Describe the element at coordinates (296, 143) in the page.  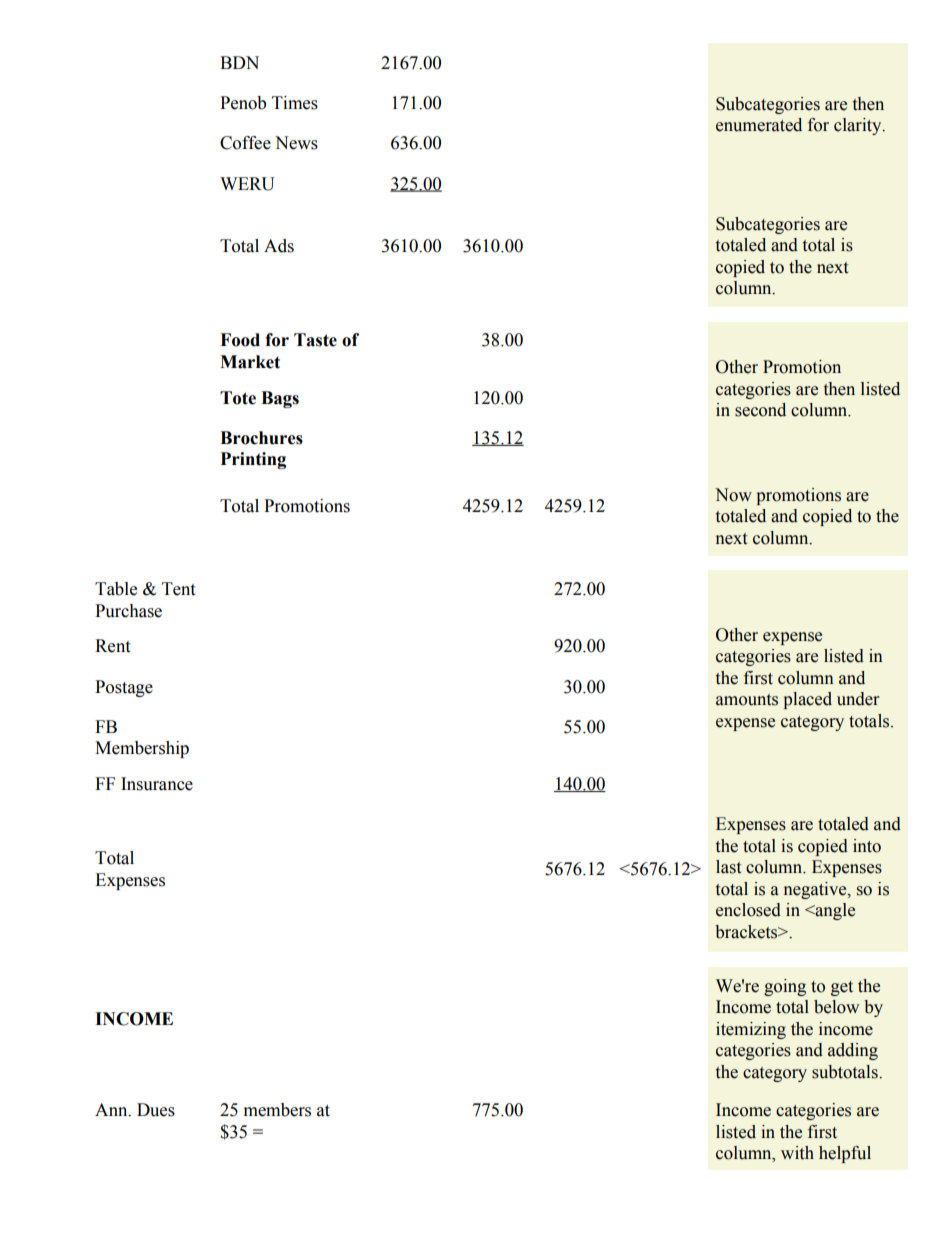
I see `News` at that location.
